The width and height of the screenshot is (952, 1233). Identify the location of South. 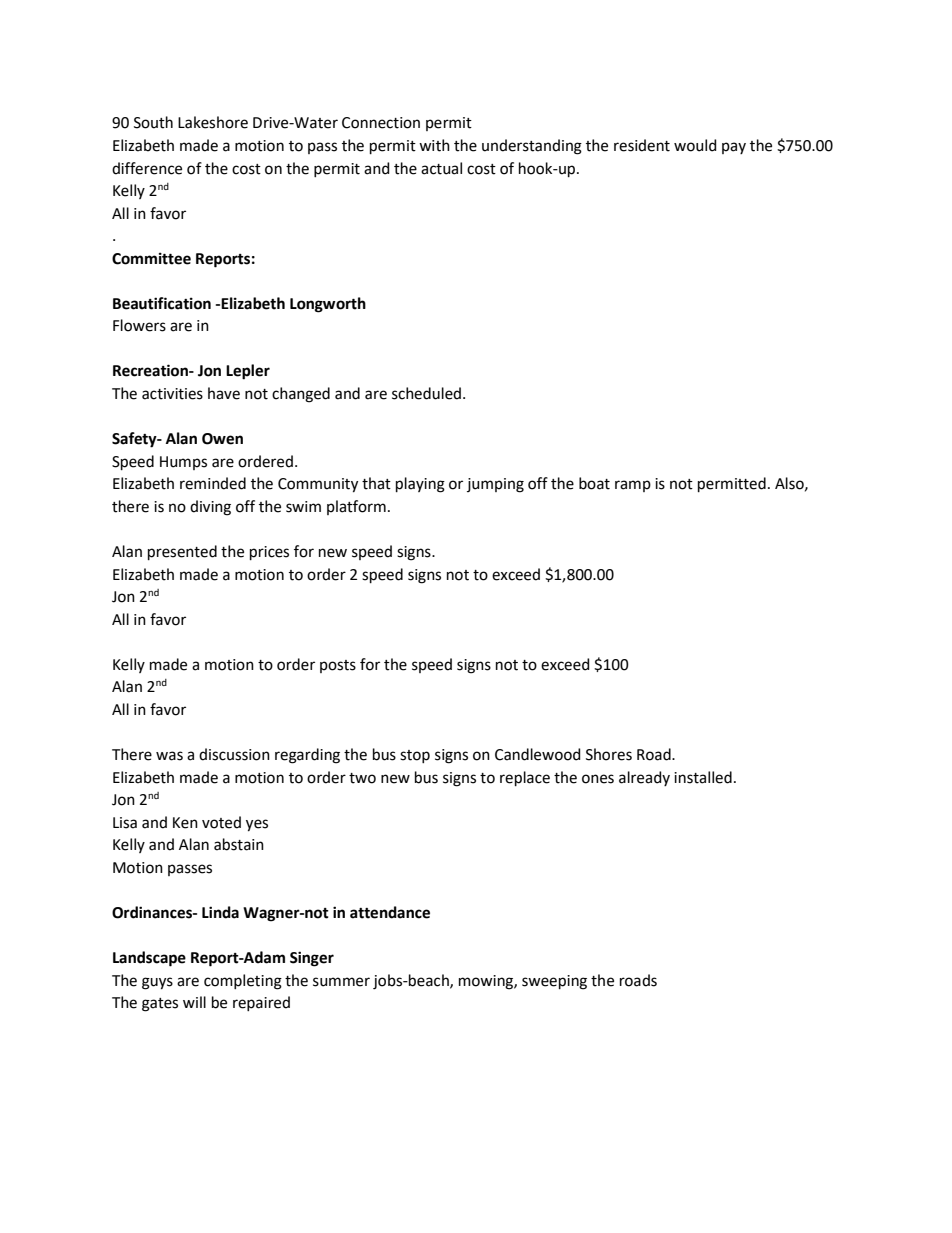
(153, 122).
